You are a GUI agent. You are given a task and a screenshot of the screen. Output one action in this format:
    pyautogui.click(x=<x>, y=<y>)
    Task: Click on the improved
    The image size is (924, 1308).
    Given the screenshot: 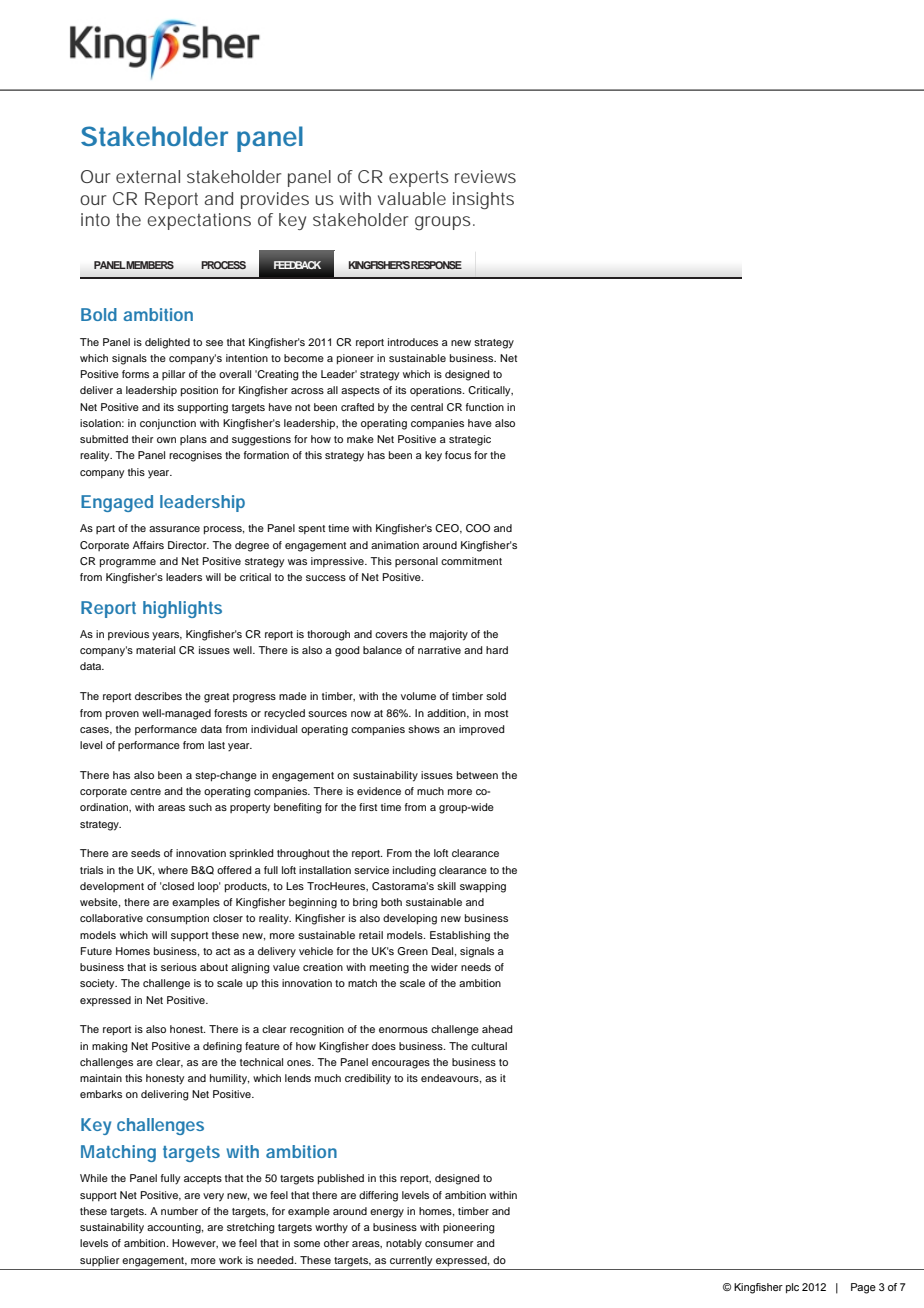 What is the action you would take?
    pyautogui.click(x=482, y=730)
